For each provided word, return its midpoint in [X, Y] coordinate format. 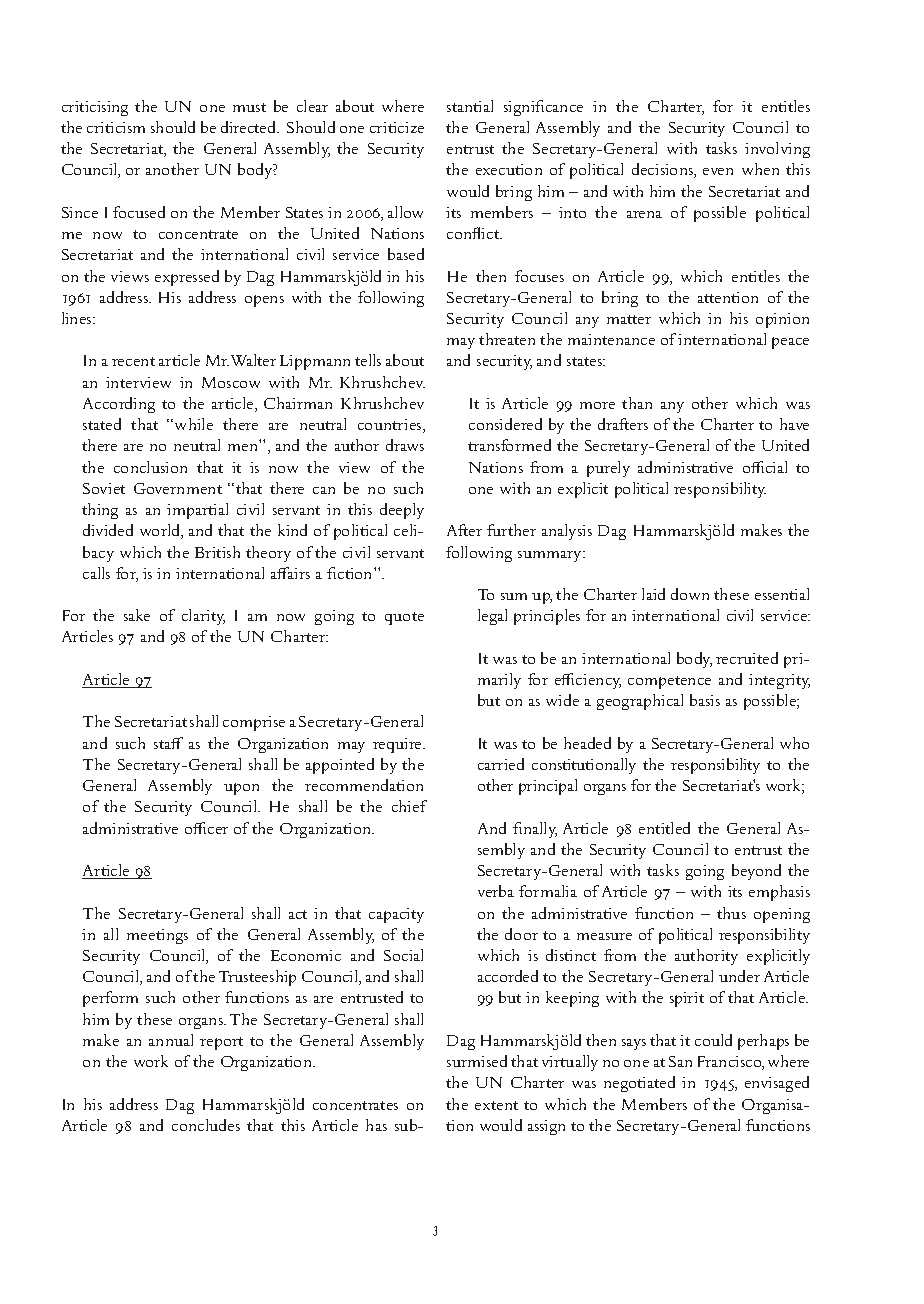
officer [206, 828]
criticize [397, 127]
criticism [116, 127]
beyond [756, 872]
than [637, 403]
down [690, 594]
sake [137, 615]
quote [404, 618]
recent [133, 361]
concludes [206, 1125]
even [718, 171]
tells [368, 360]
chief [409, 806]
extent [496, 1105]
